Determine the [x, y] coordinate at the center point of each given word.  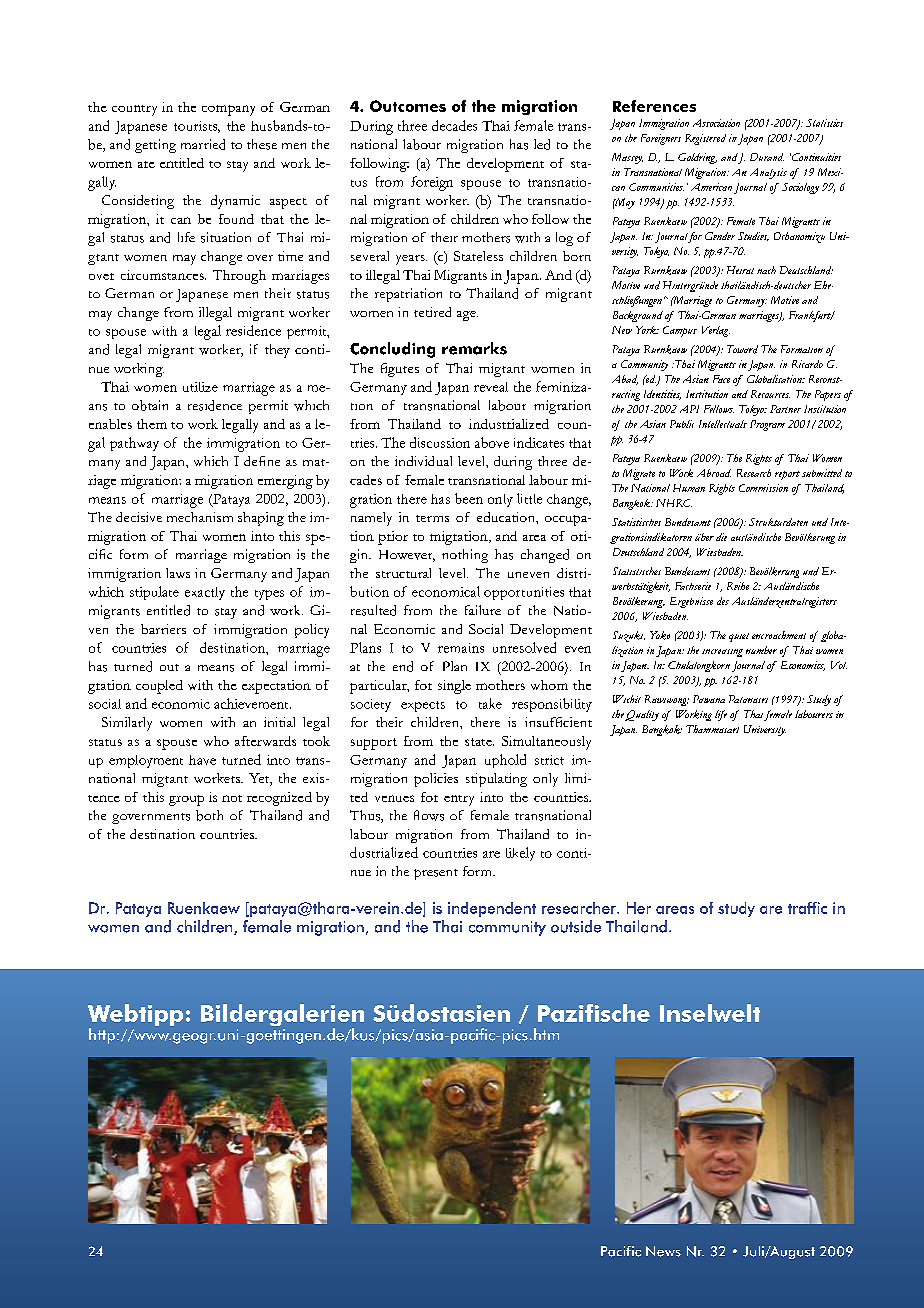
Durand [767, 157]
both [209, 815]
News [663, 1251]
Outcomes [408, 106]
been [469, 498]
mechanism [200, 517]
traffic [807, 908]
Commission [763, 488]
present [436, 874]
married [203, 144]
